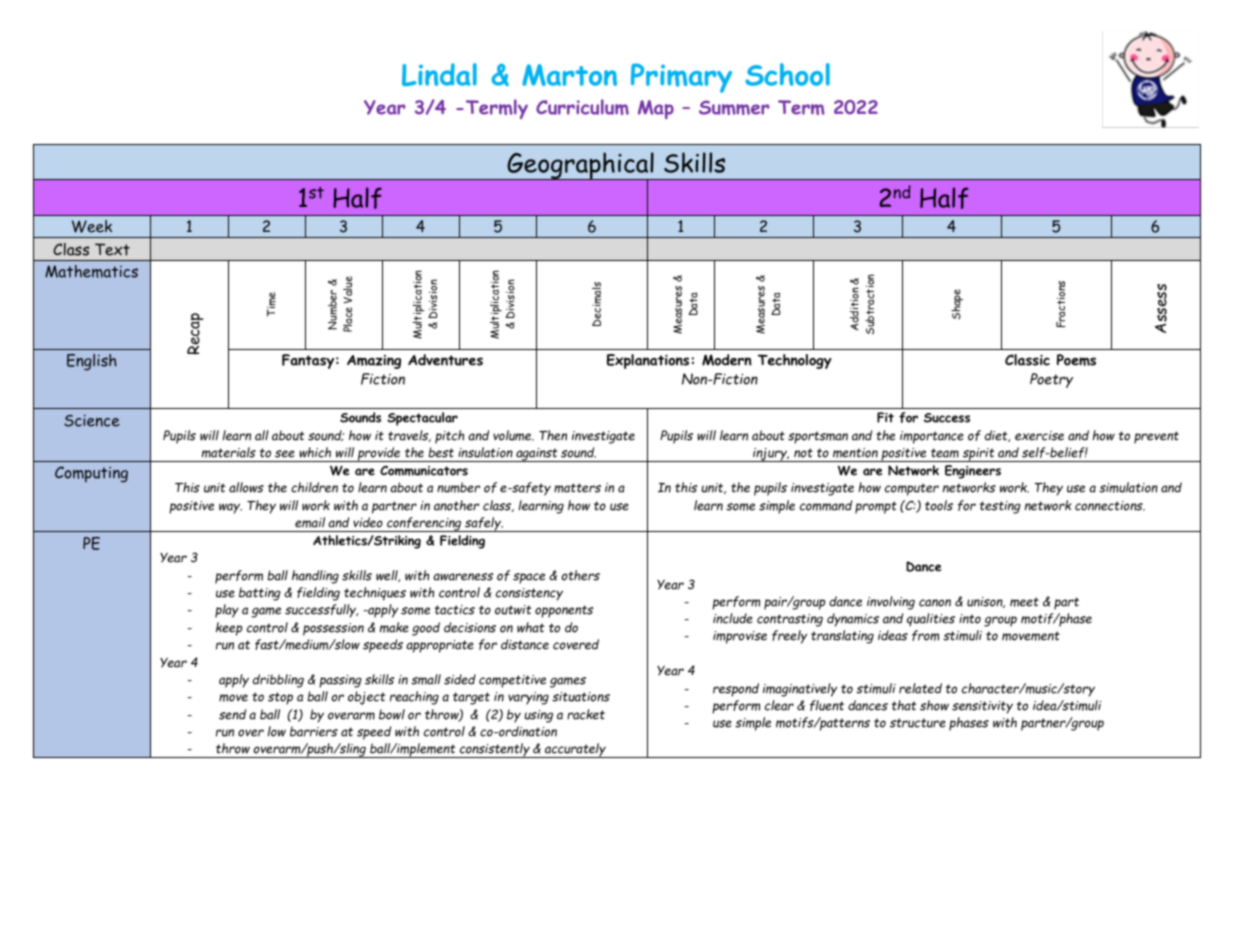 This screenshot has height=952, width=1233. What do you see at coordinates (91, 271) in the screenshot?
I see `Mathematics` at bounding box center [91, 271].
